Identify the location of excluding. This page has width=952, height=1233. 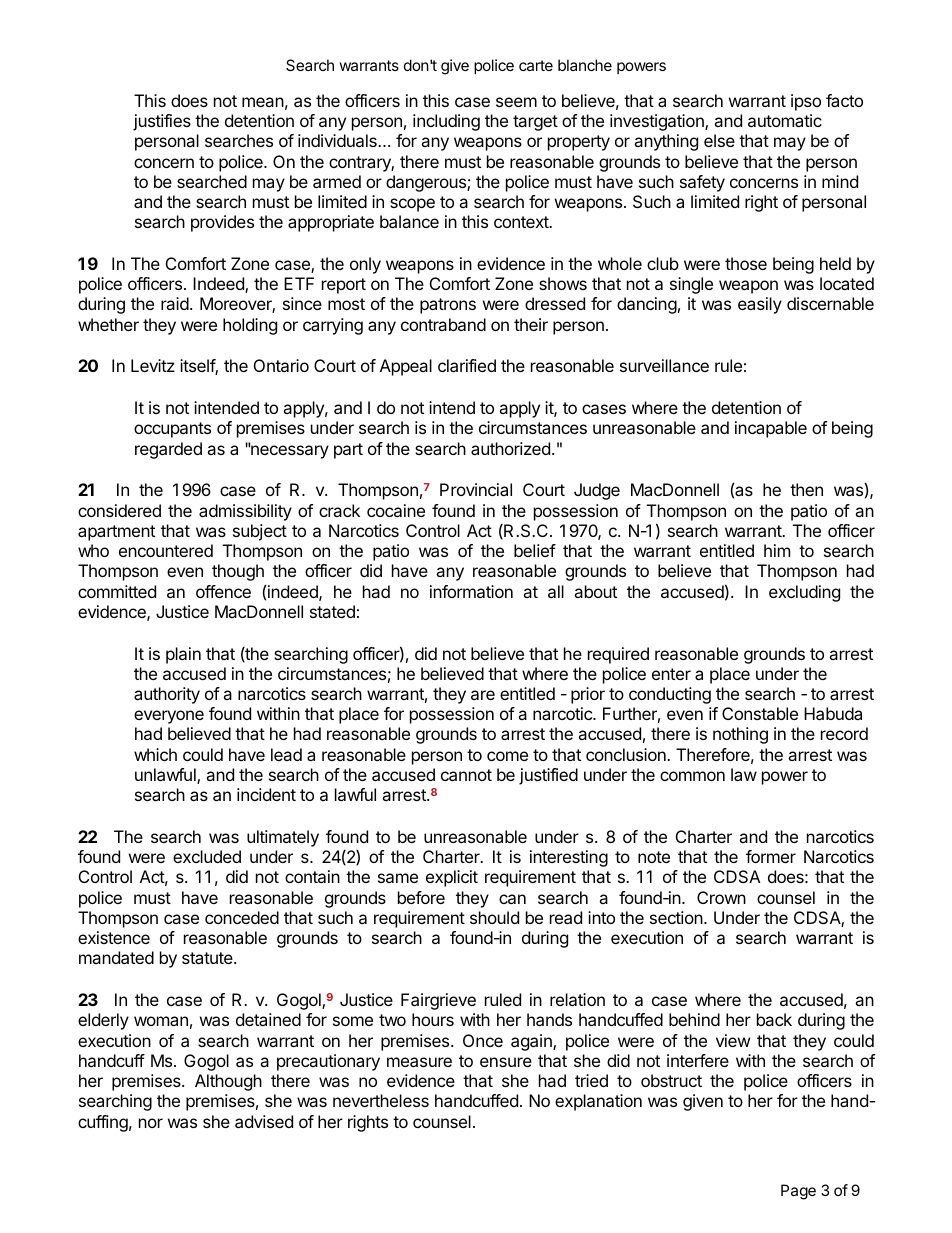
(804, 593).
